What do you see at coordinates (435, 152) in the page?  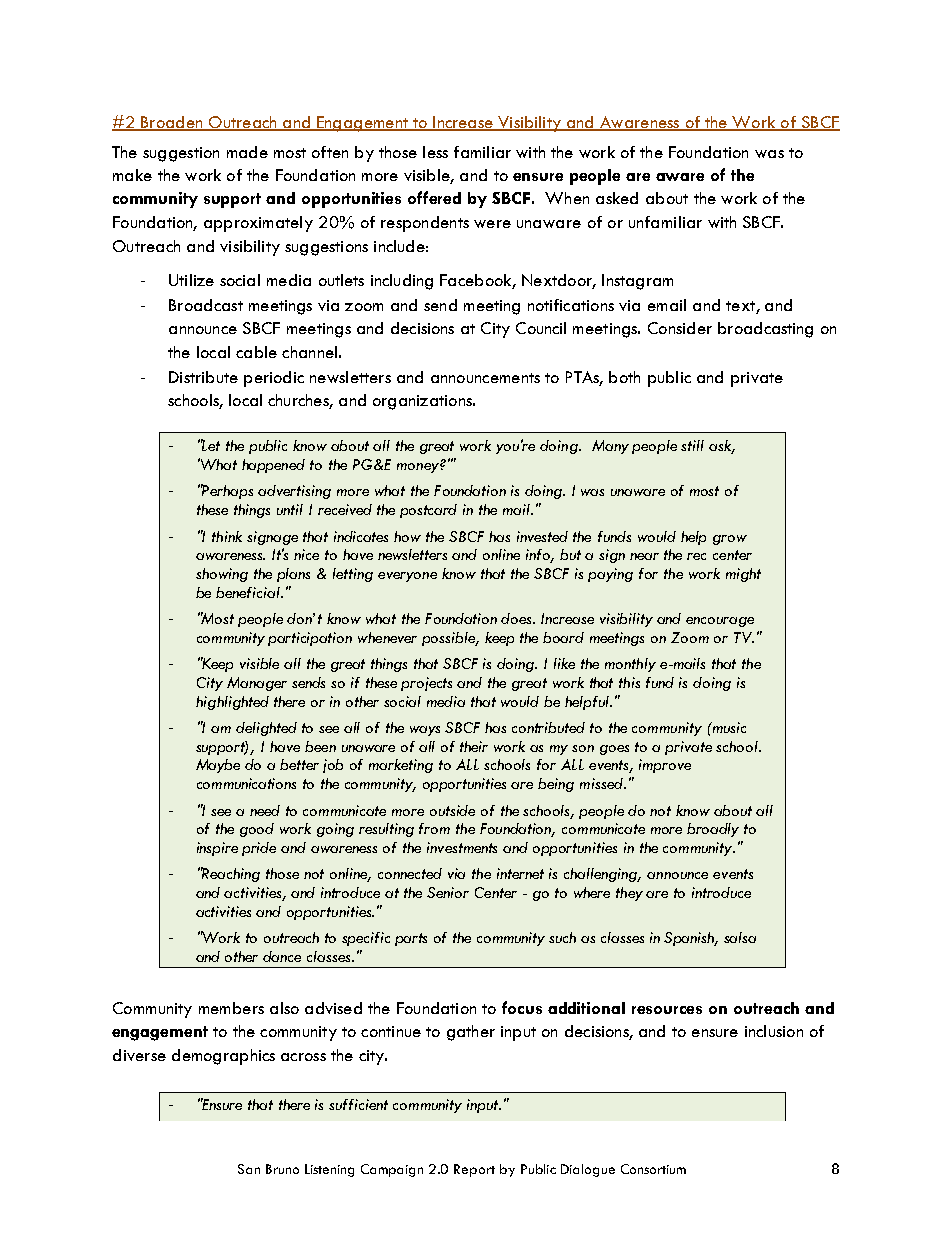 I see `less` at bounding box center [435, 152].
